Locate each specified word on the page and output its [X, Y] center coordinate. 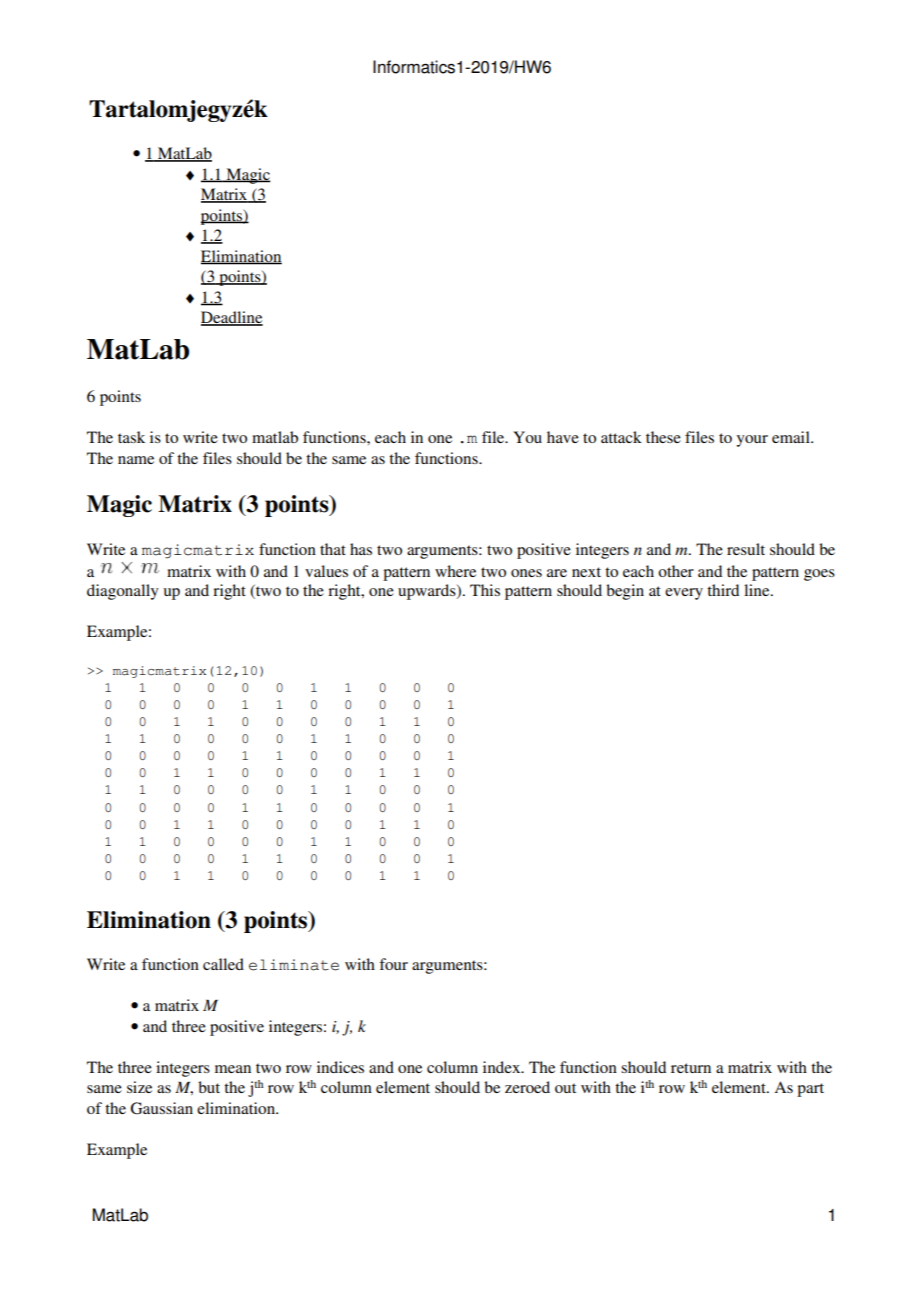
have [563, 437]
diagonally [123, 592]
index [503, 1067]
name [136, 460]
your [752, 441]
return [691, 1068]
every [684, 594]
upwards [428, 592]
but [209, 1087]
